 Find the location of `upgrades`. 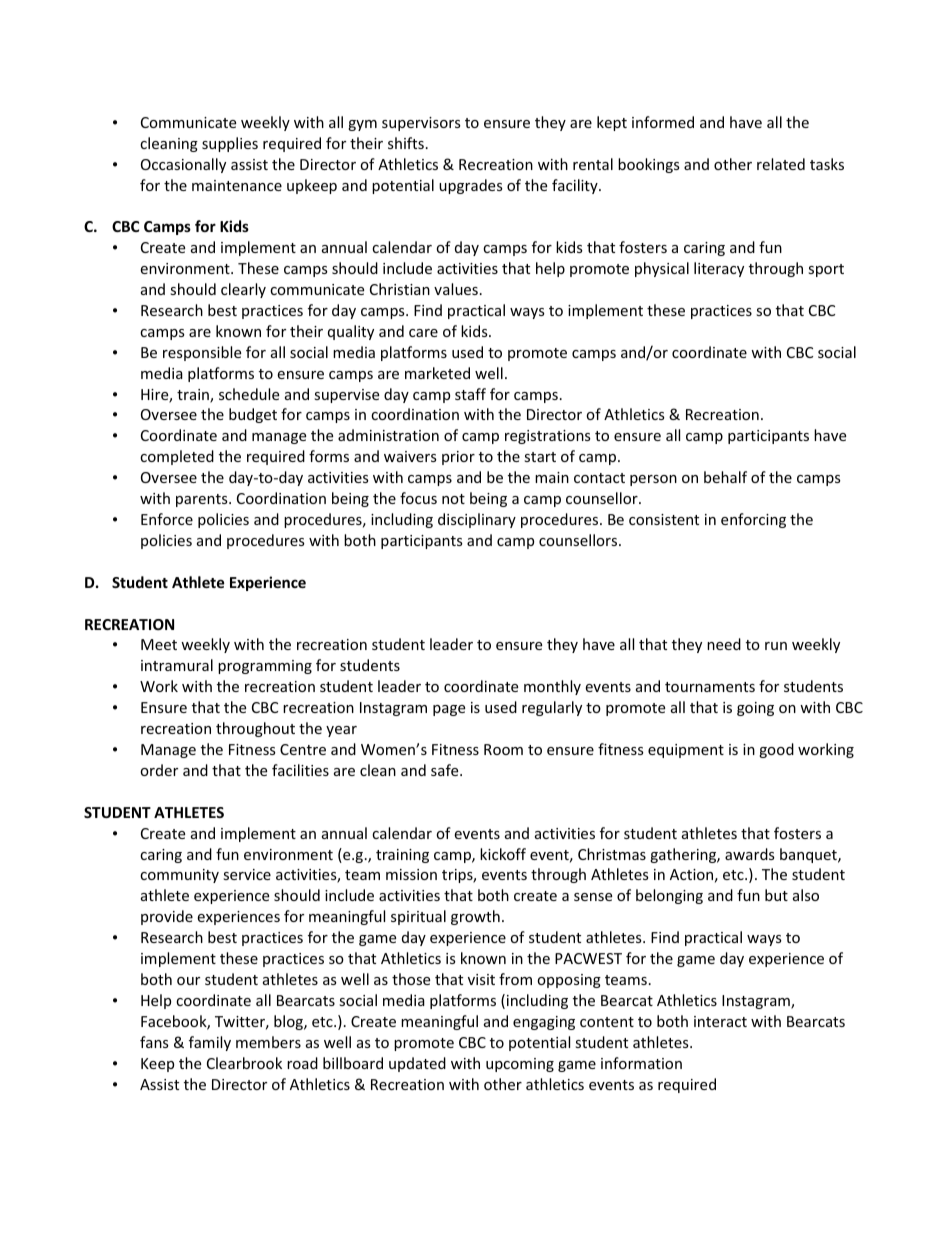

upgrades is located at coordinates (471, 186).
